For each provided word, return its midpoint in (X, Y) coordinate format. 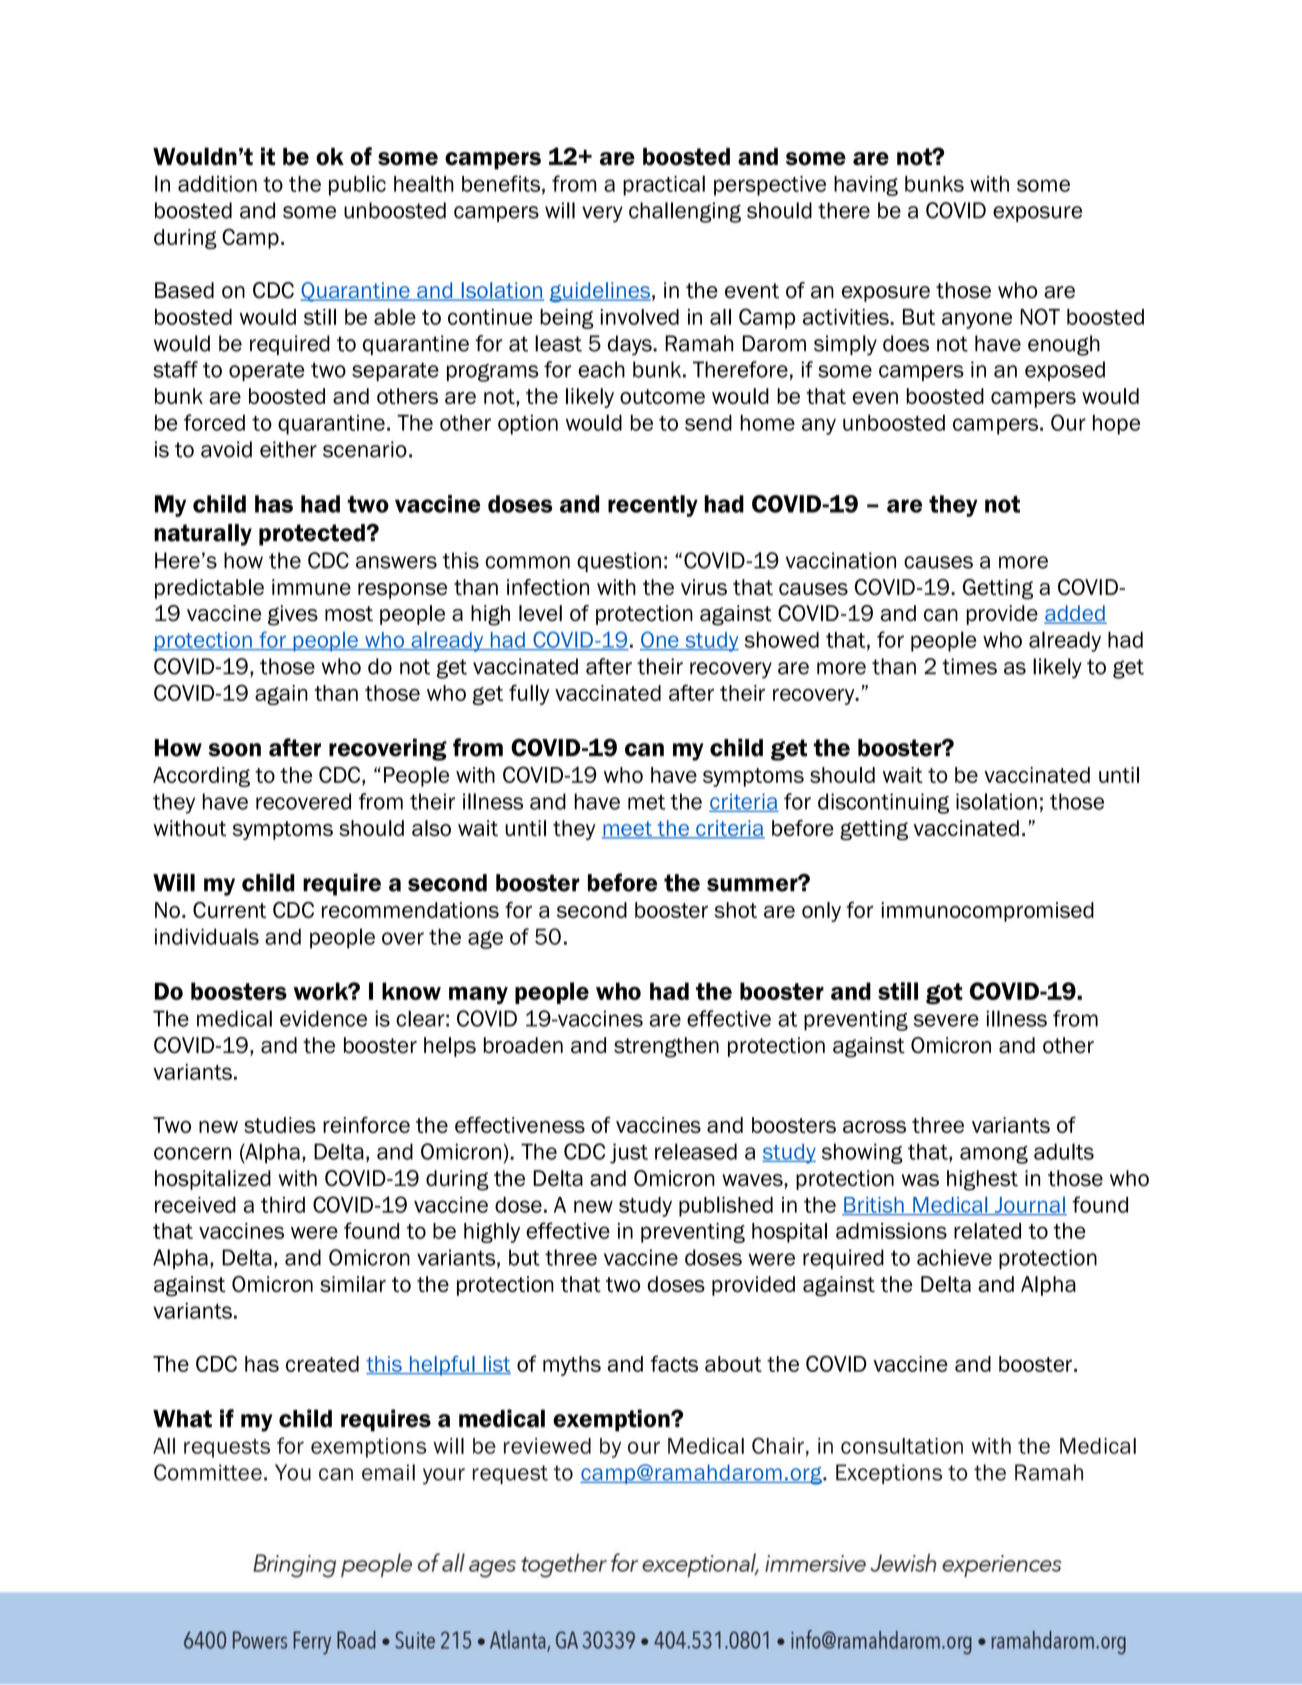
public (357, 185)
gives (293, 615)
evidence (323, 1018)
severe (946, 1020)
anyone (977, 320)
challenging (685, 212)
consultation (902, 1446)
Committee (208, 1472)
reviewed (547, 1446)
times (969, 666)
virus (704, 587)
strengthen (666, 1047)
